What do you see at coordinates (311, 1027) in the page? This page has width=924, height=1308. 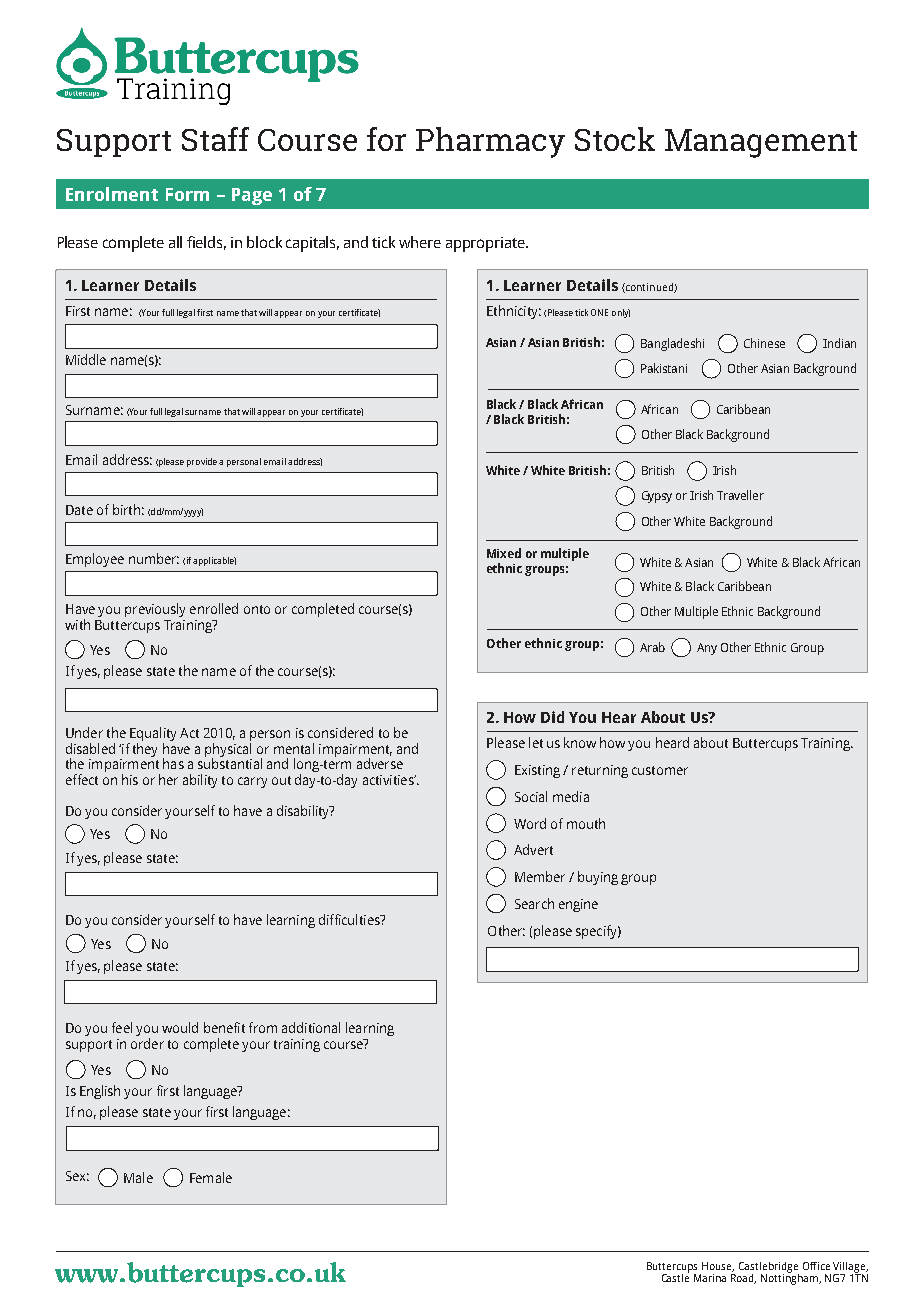 I see `additional` at bounding box center [311, 1027].
